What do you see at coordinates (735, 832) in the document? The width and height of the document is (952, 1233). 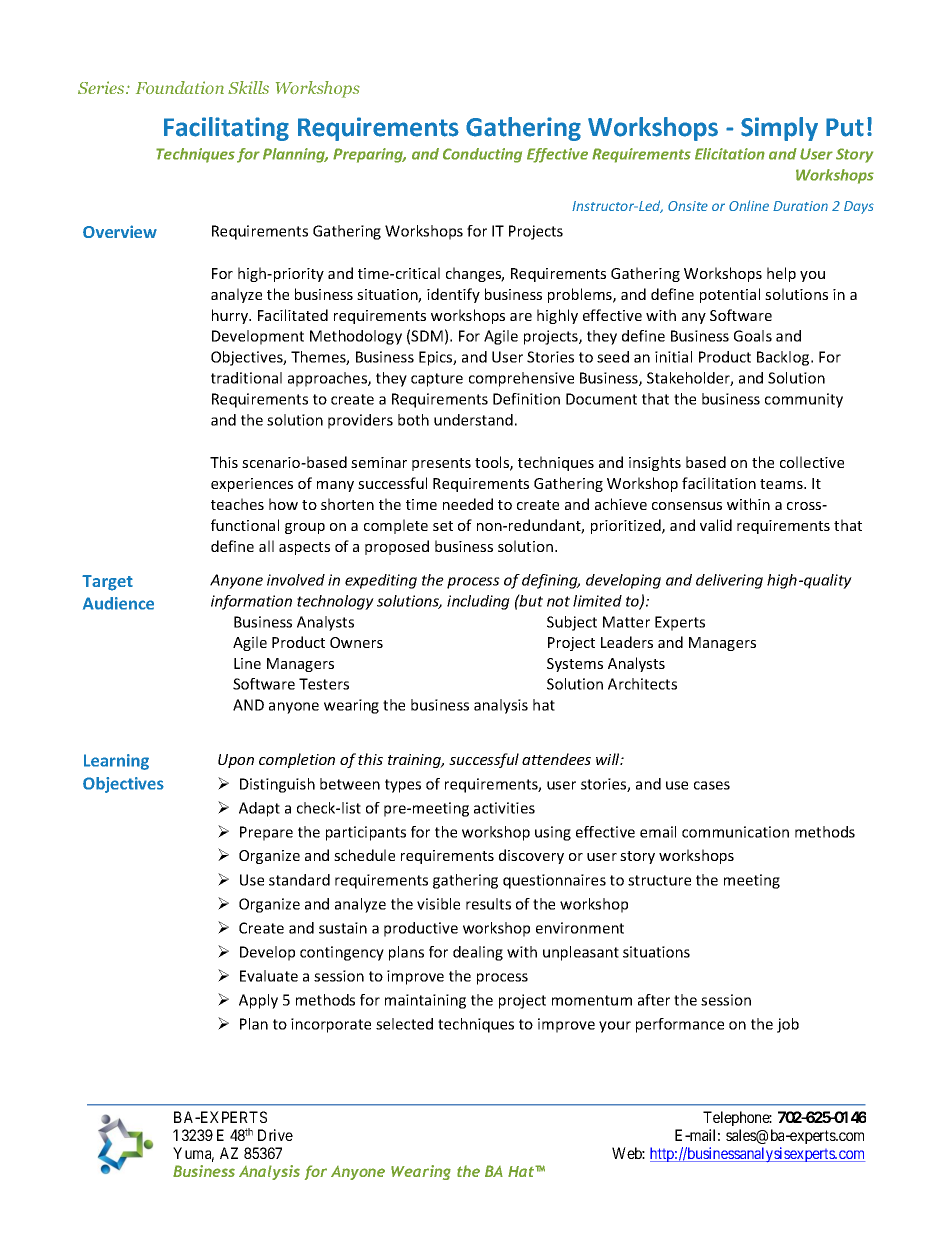 I see `communication` at bounding box center [735, 832].
